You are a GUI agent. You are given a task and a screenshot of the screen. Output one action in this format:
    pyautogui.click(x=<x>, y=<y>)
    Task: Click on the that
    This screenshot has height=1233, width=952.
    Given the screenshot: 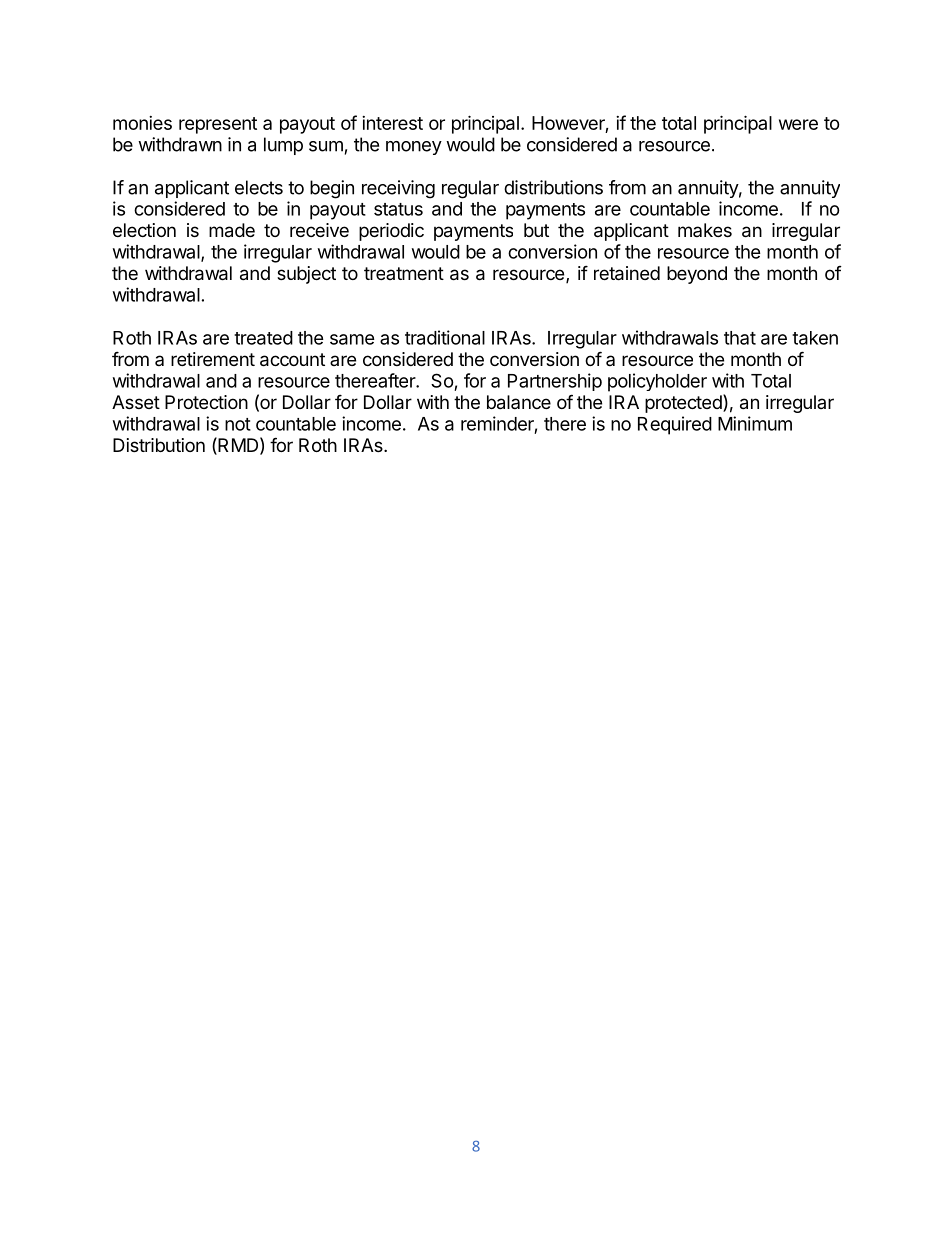 What is the action you would take?
    pyautogui.click(x=740, y=338)
